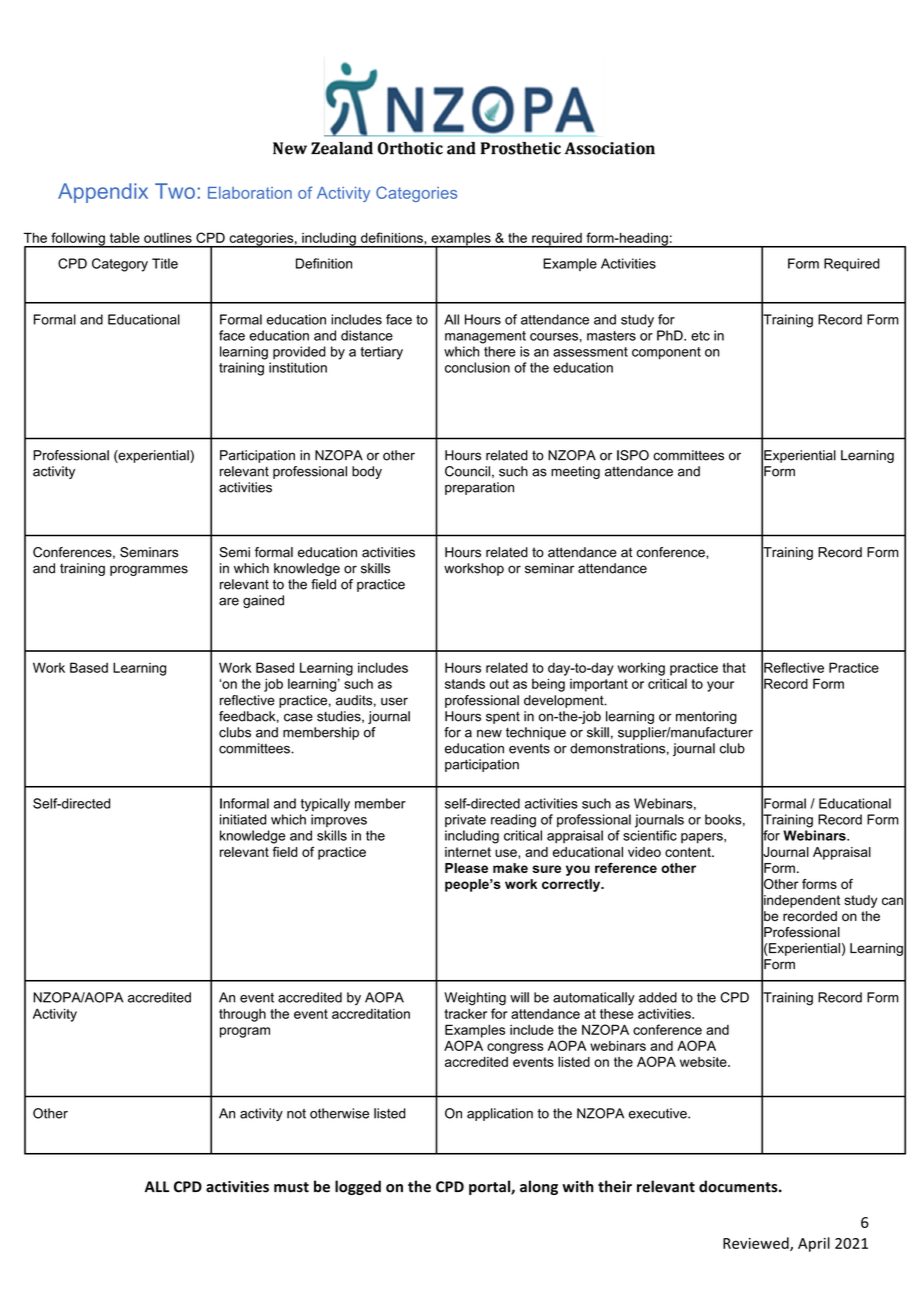 This screenshot has height=1308, width=924. I want to click on Reviewed, so click(757, 1244).
